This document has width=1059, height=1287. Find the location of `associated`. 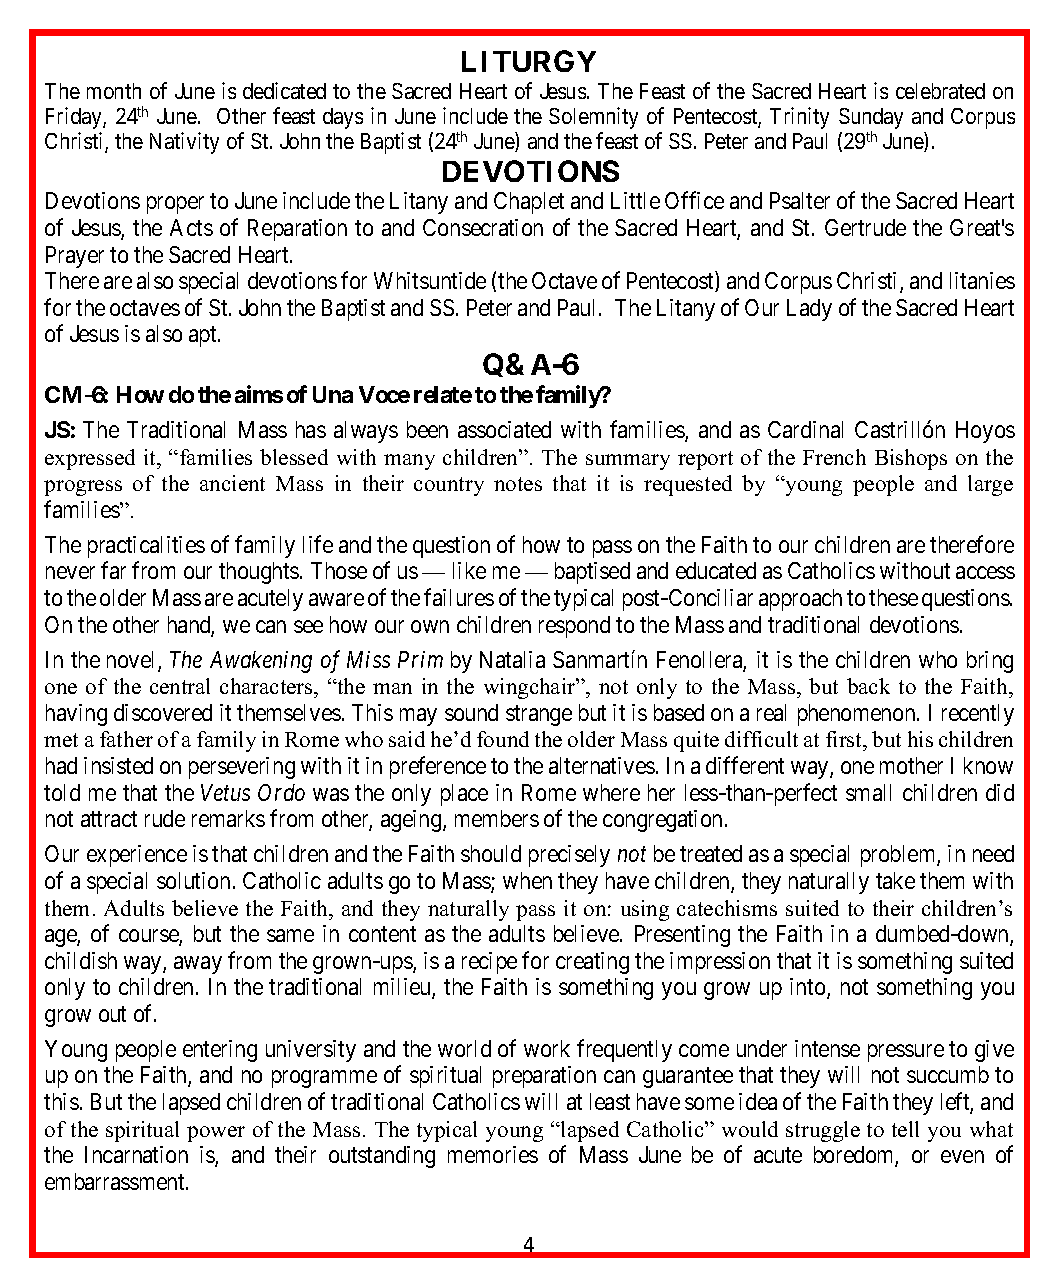

associated is located at coordinates (504, 429).
